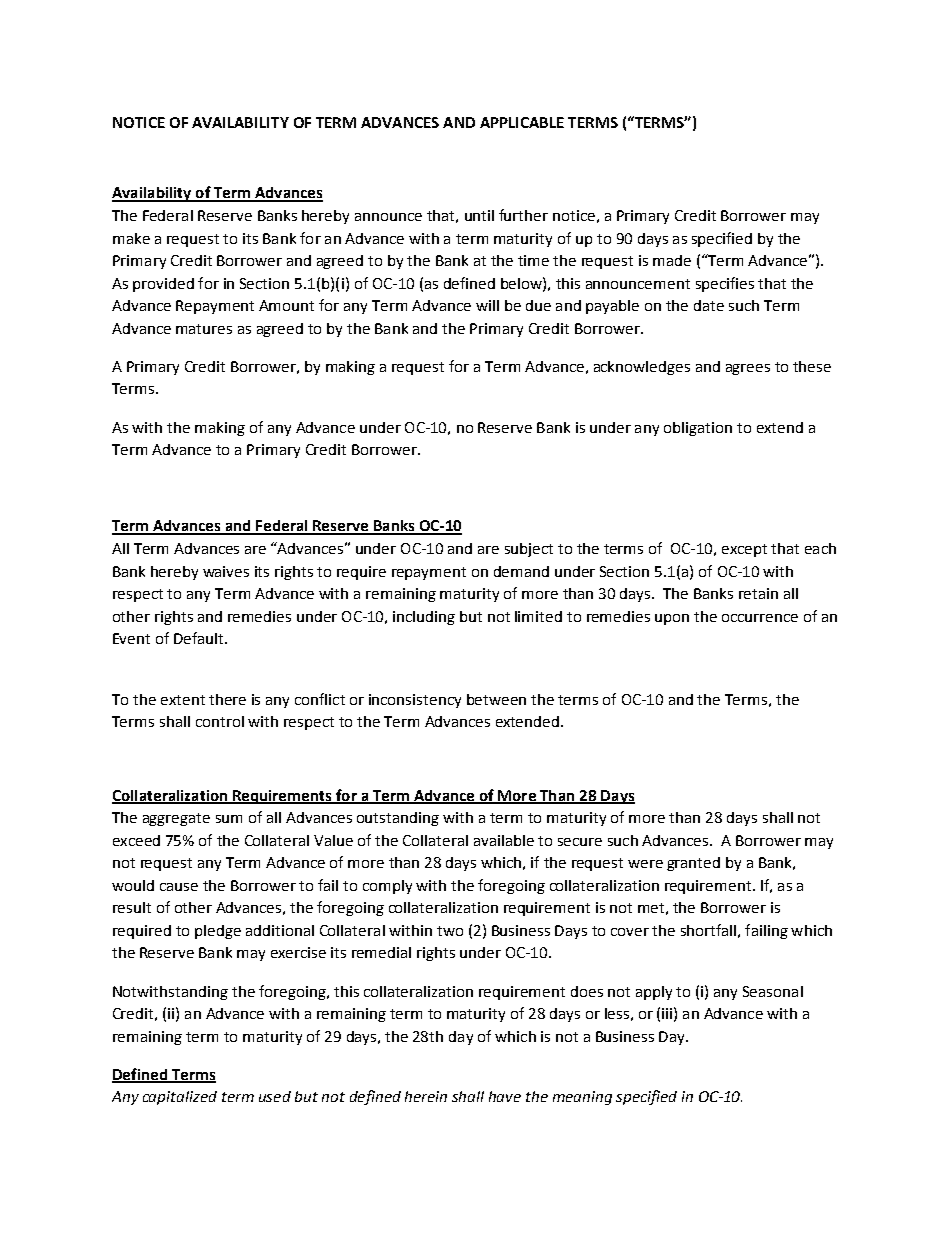 The width and height of the page is (952, 1233). I want to click on Default, so click(200, 638).
